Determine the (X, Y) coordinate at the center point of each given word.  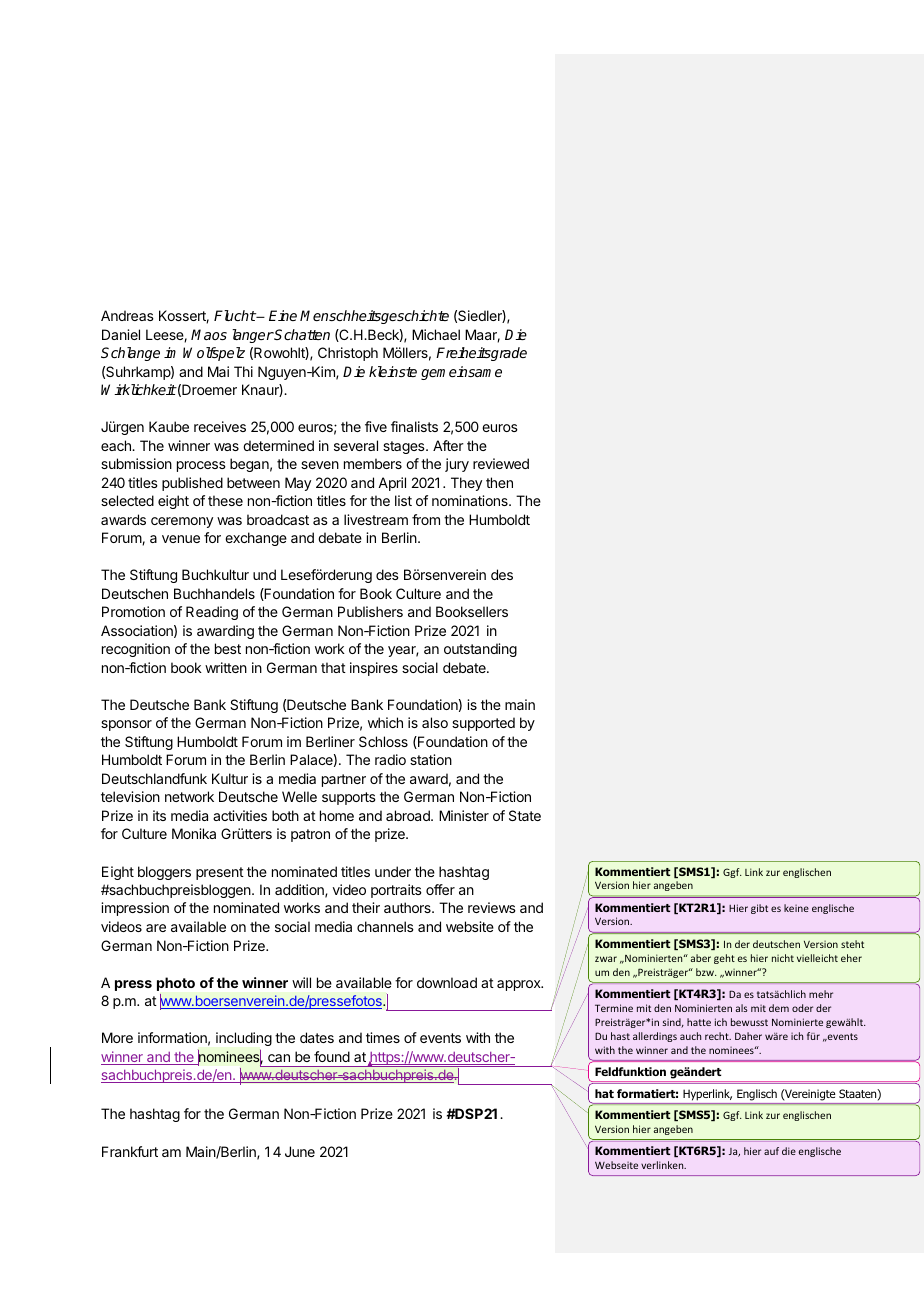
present (220, 873)
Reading (212, 613)
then (499, 482)
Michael (436, 334)
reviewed (501, 463)
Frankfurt (130, 1151)
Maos (209, 334)
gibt (759, 909)
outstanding (480, 650)
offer (440, 889)
